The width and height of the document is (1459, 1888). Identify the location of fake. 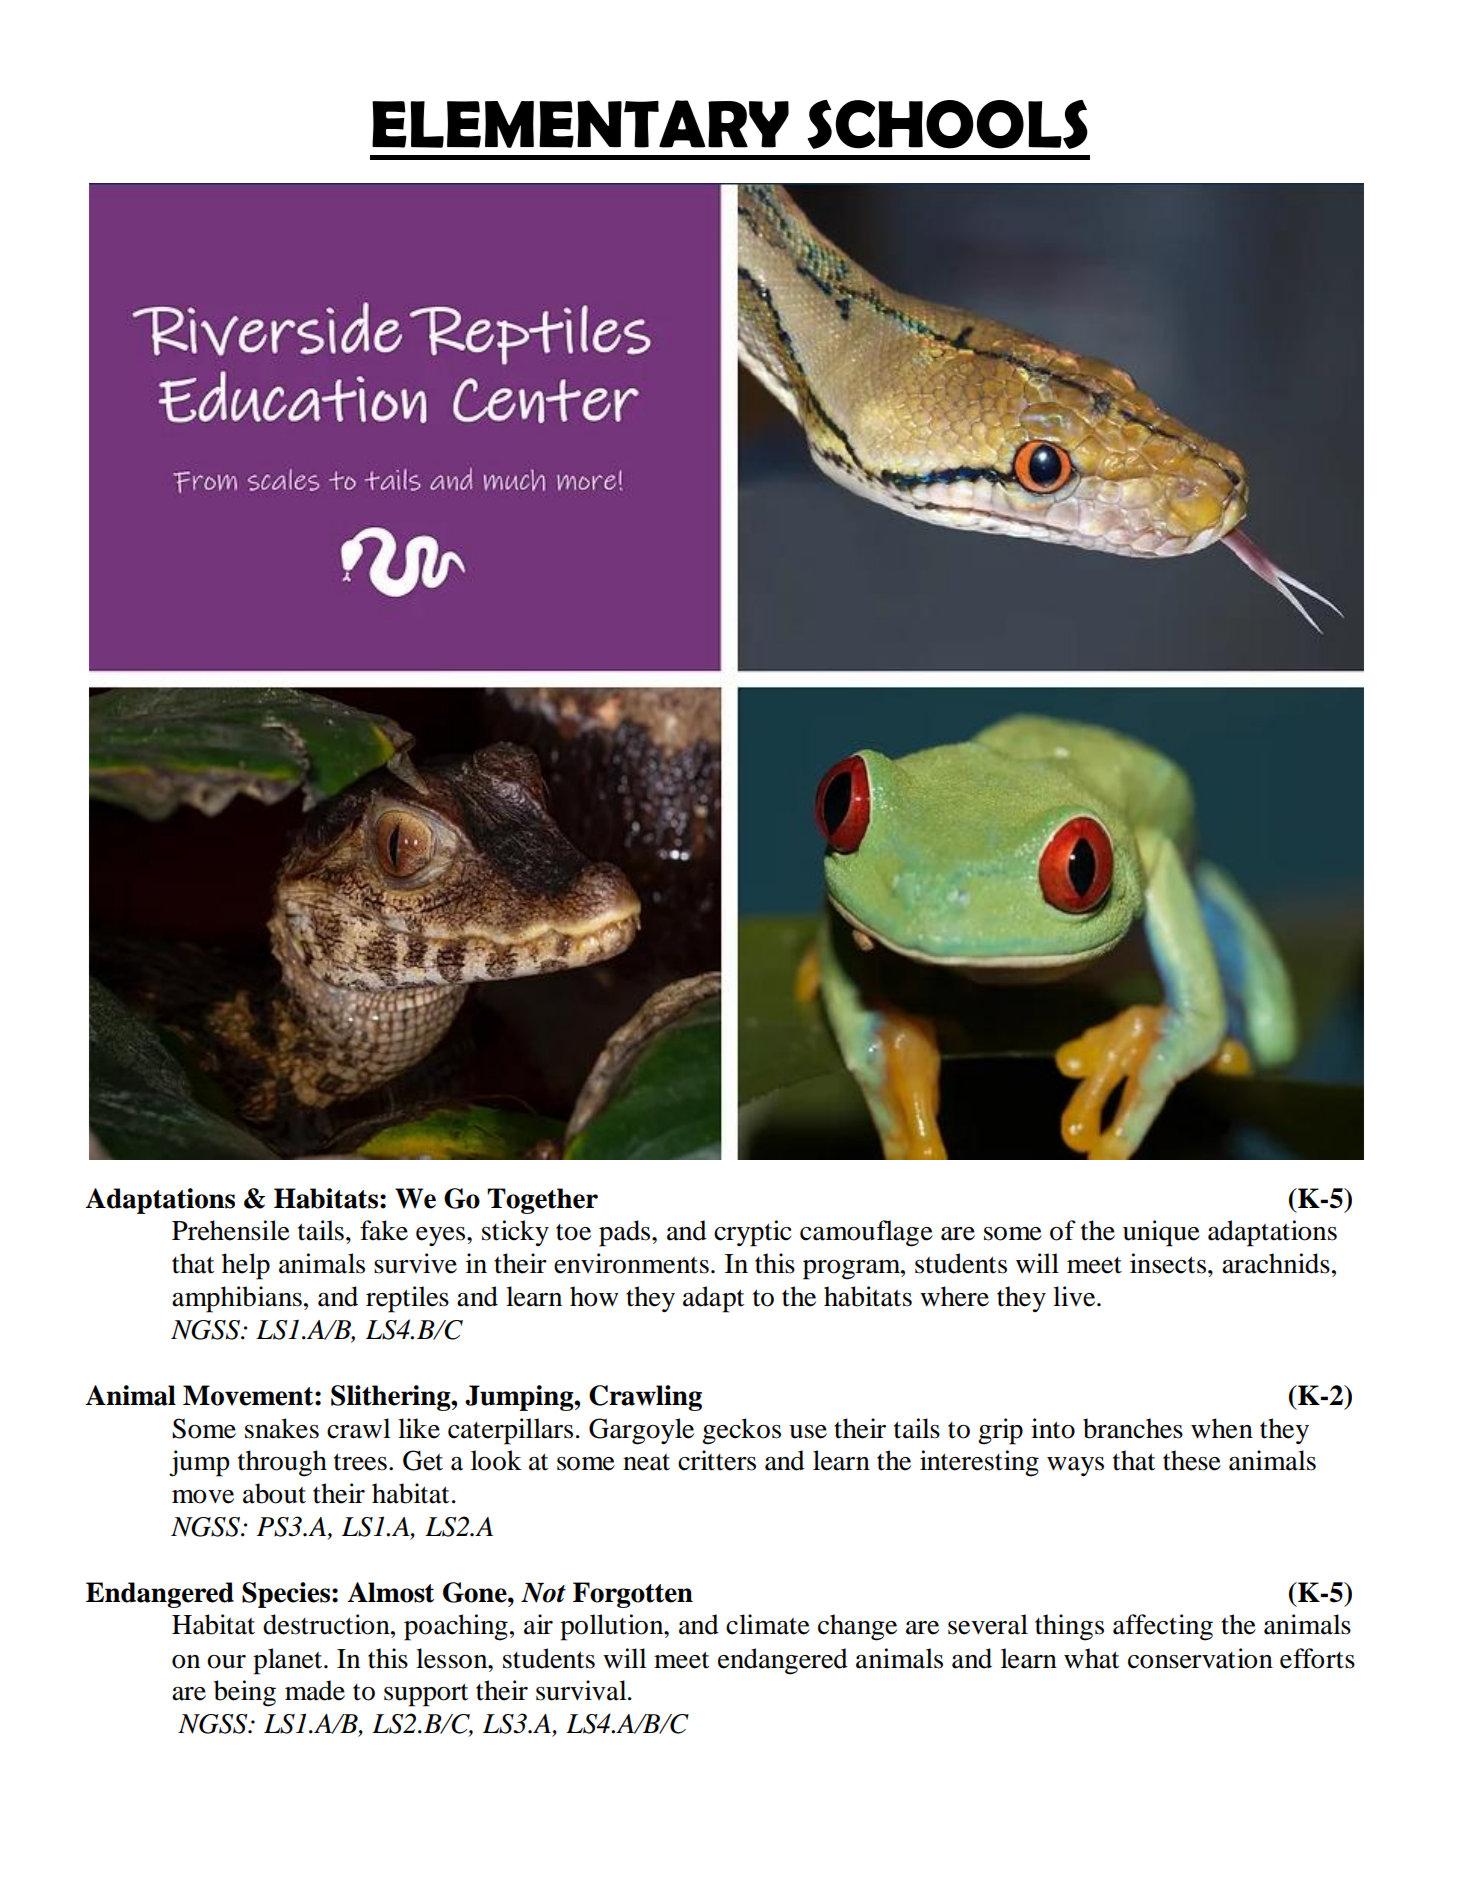
(384, 1230).
